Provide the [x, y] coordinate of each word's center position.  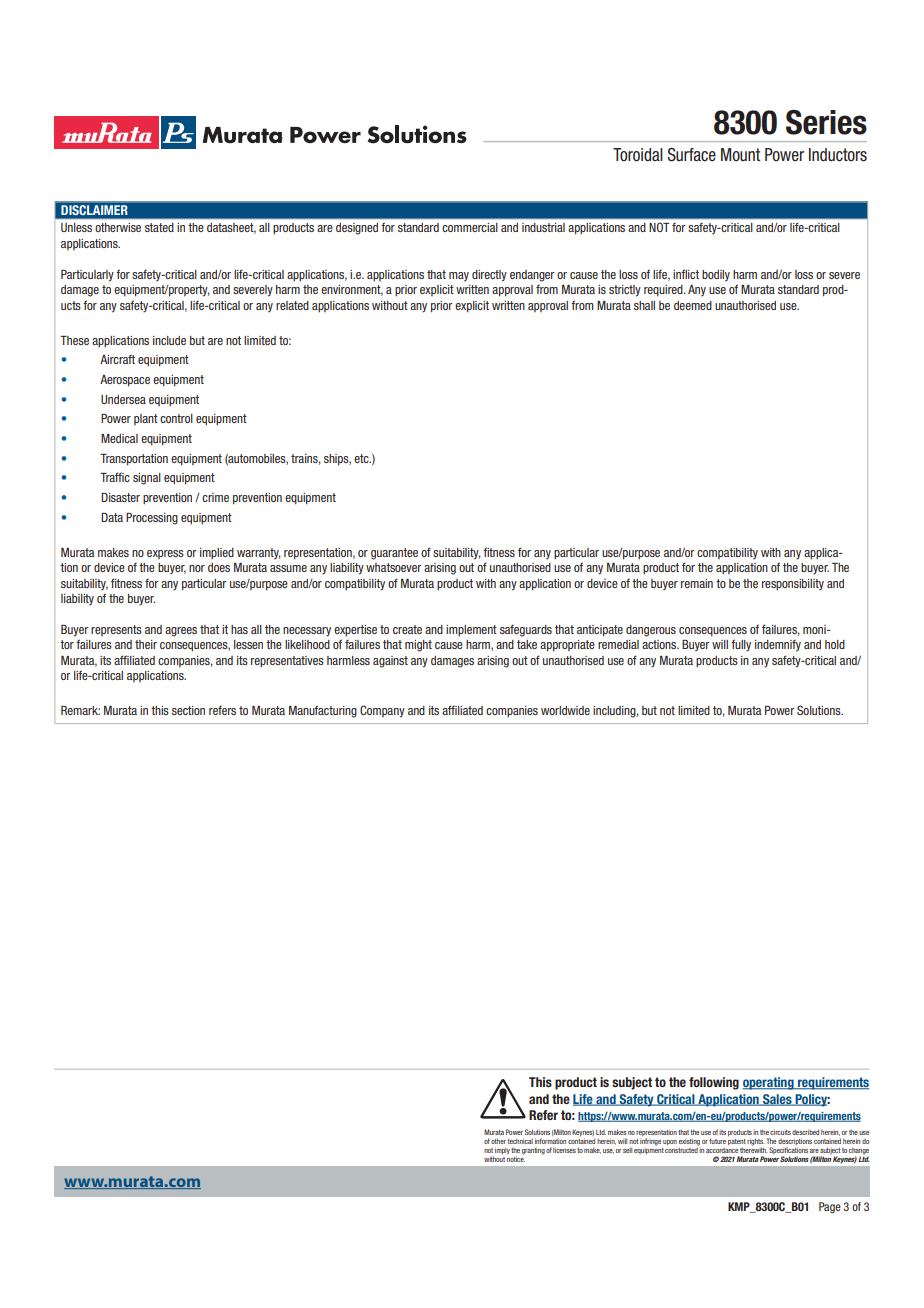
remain [697, 583]
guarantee [394, 554]
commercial [470, 227]
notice [516, 1158]
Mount [740, 155]
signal [147, 479]
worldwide [565, 710]
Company [382, 711]
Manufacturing [323, 711]
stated [159, 227]
